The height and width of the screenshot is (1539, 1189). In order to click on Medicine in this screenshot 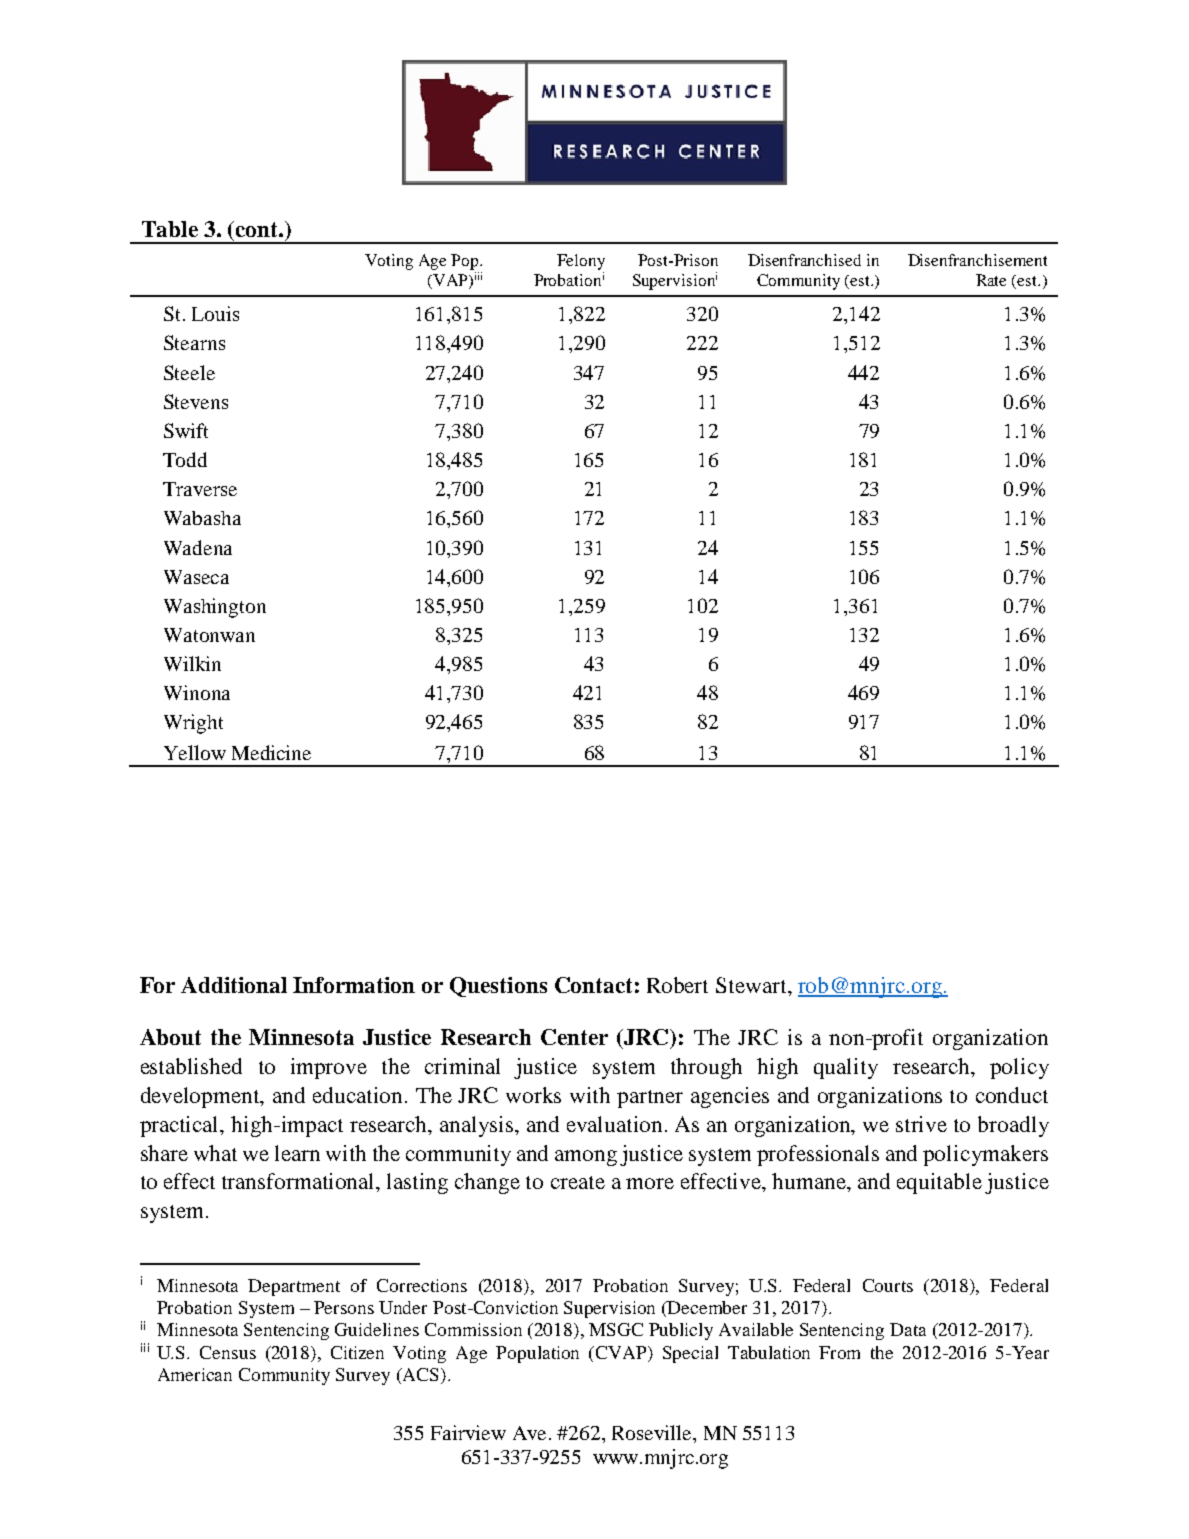, I will do `click(271, 752)`.
